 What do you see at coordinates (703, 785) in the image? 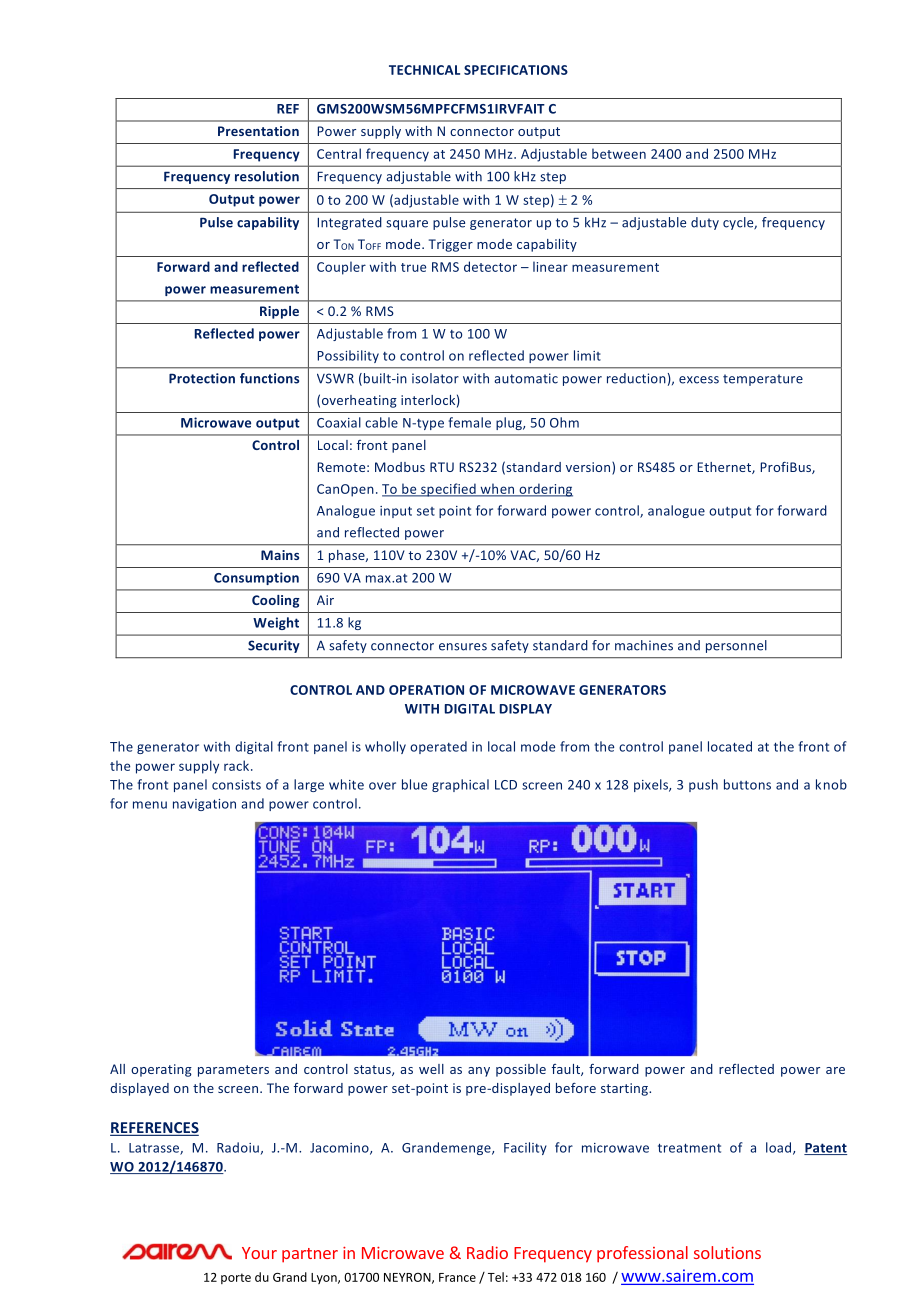
I see `push` at bounding box center [703, 785].
